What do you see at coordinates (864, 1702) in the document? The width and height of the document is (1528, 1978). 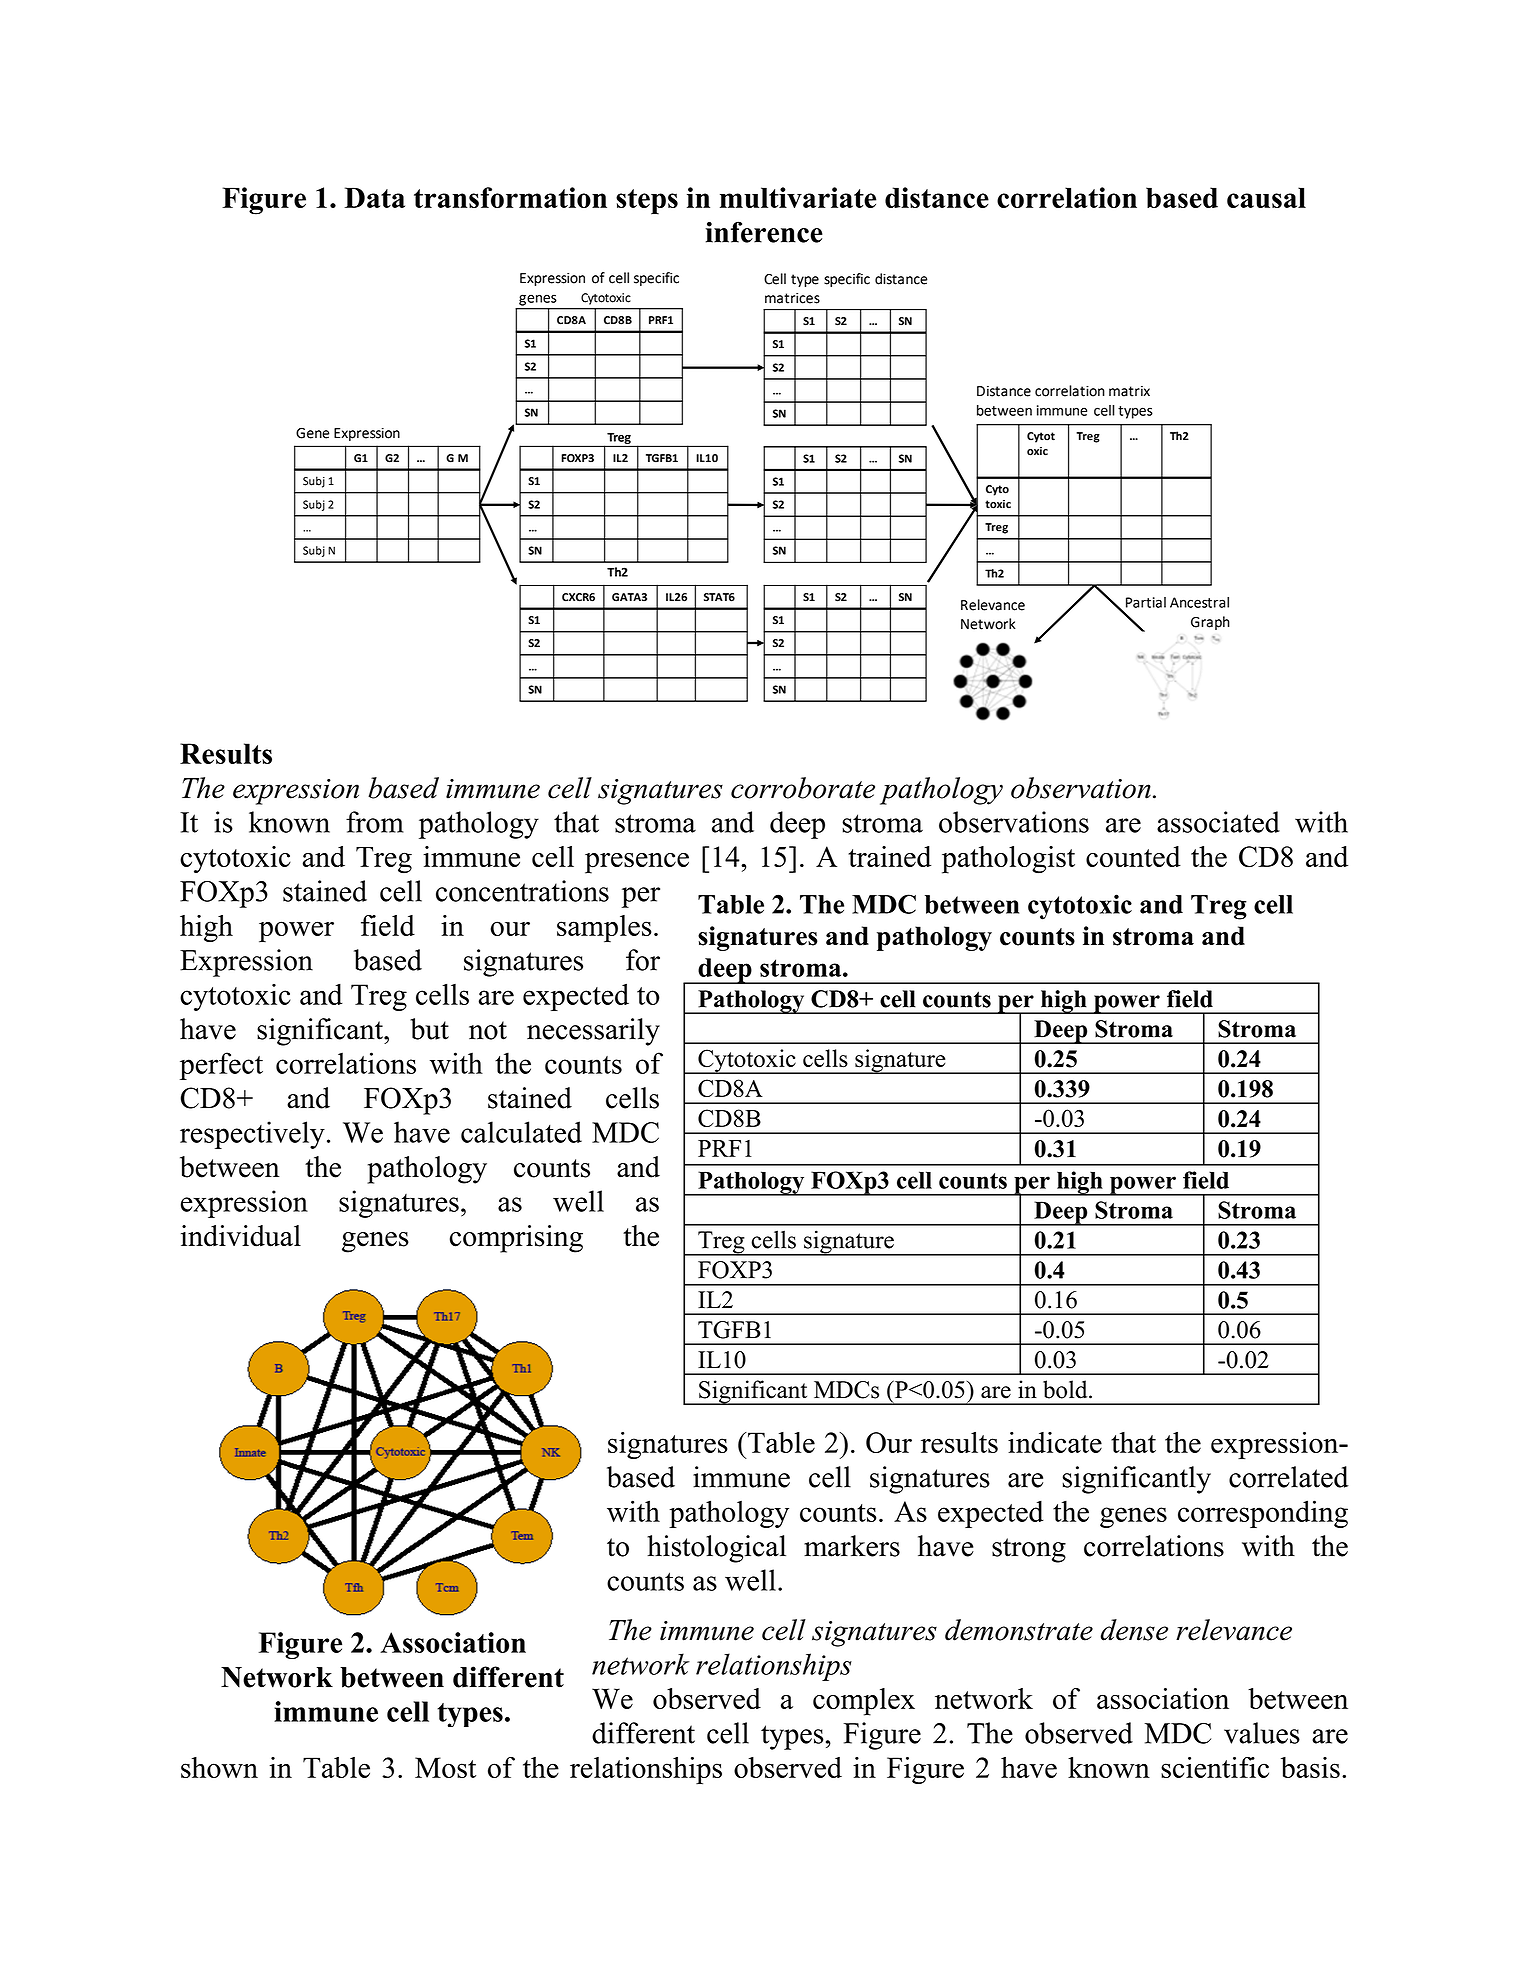 I see `complex` at bounding box center [864, 1702].
